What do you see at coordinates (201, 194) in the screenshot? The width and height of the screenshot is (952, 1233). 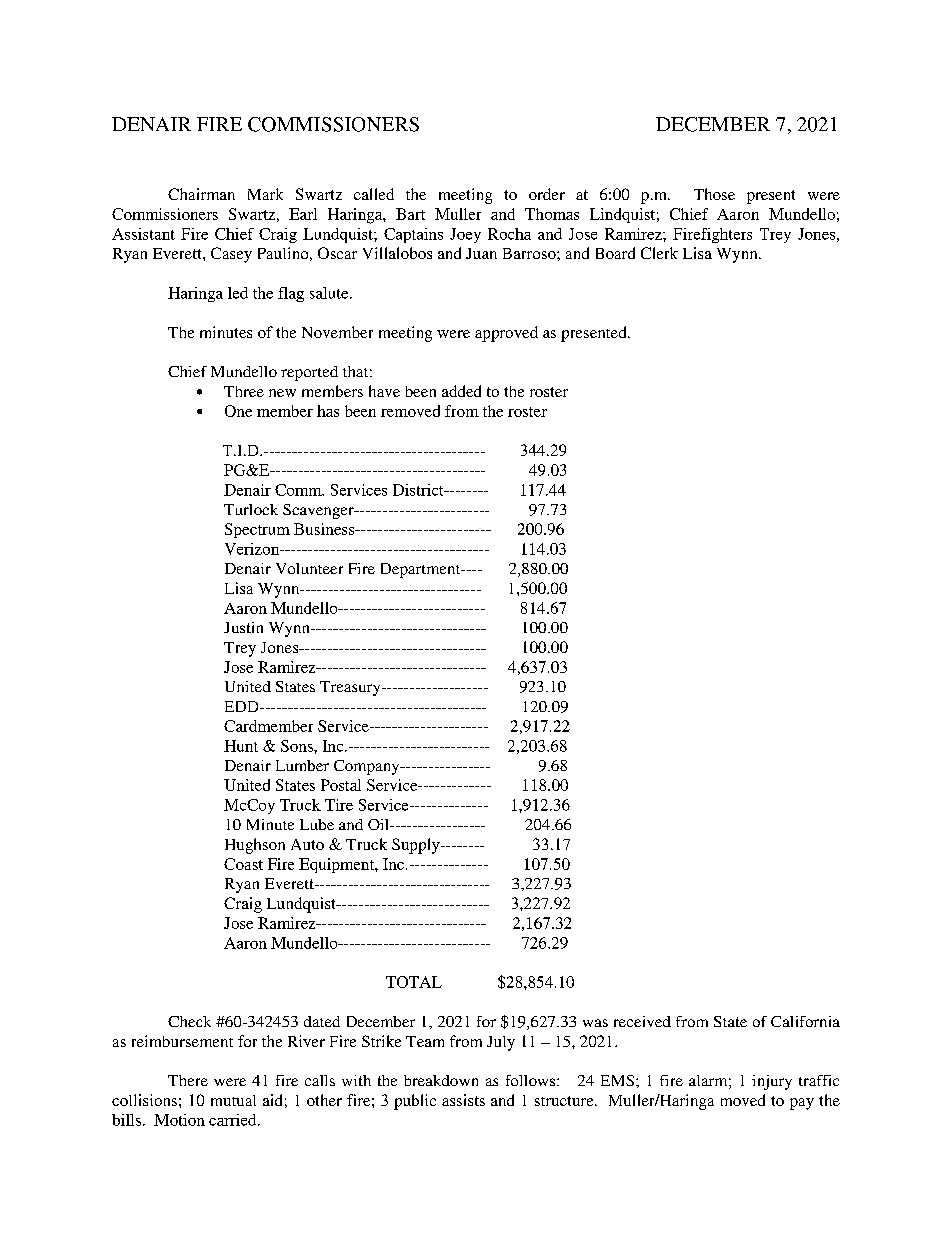 I see `Chairman` at bounding box center [201, 194].
